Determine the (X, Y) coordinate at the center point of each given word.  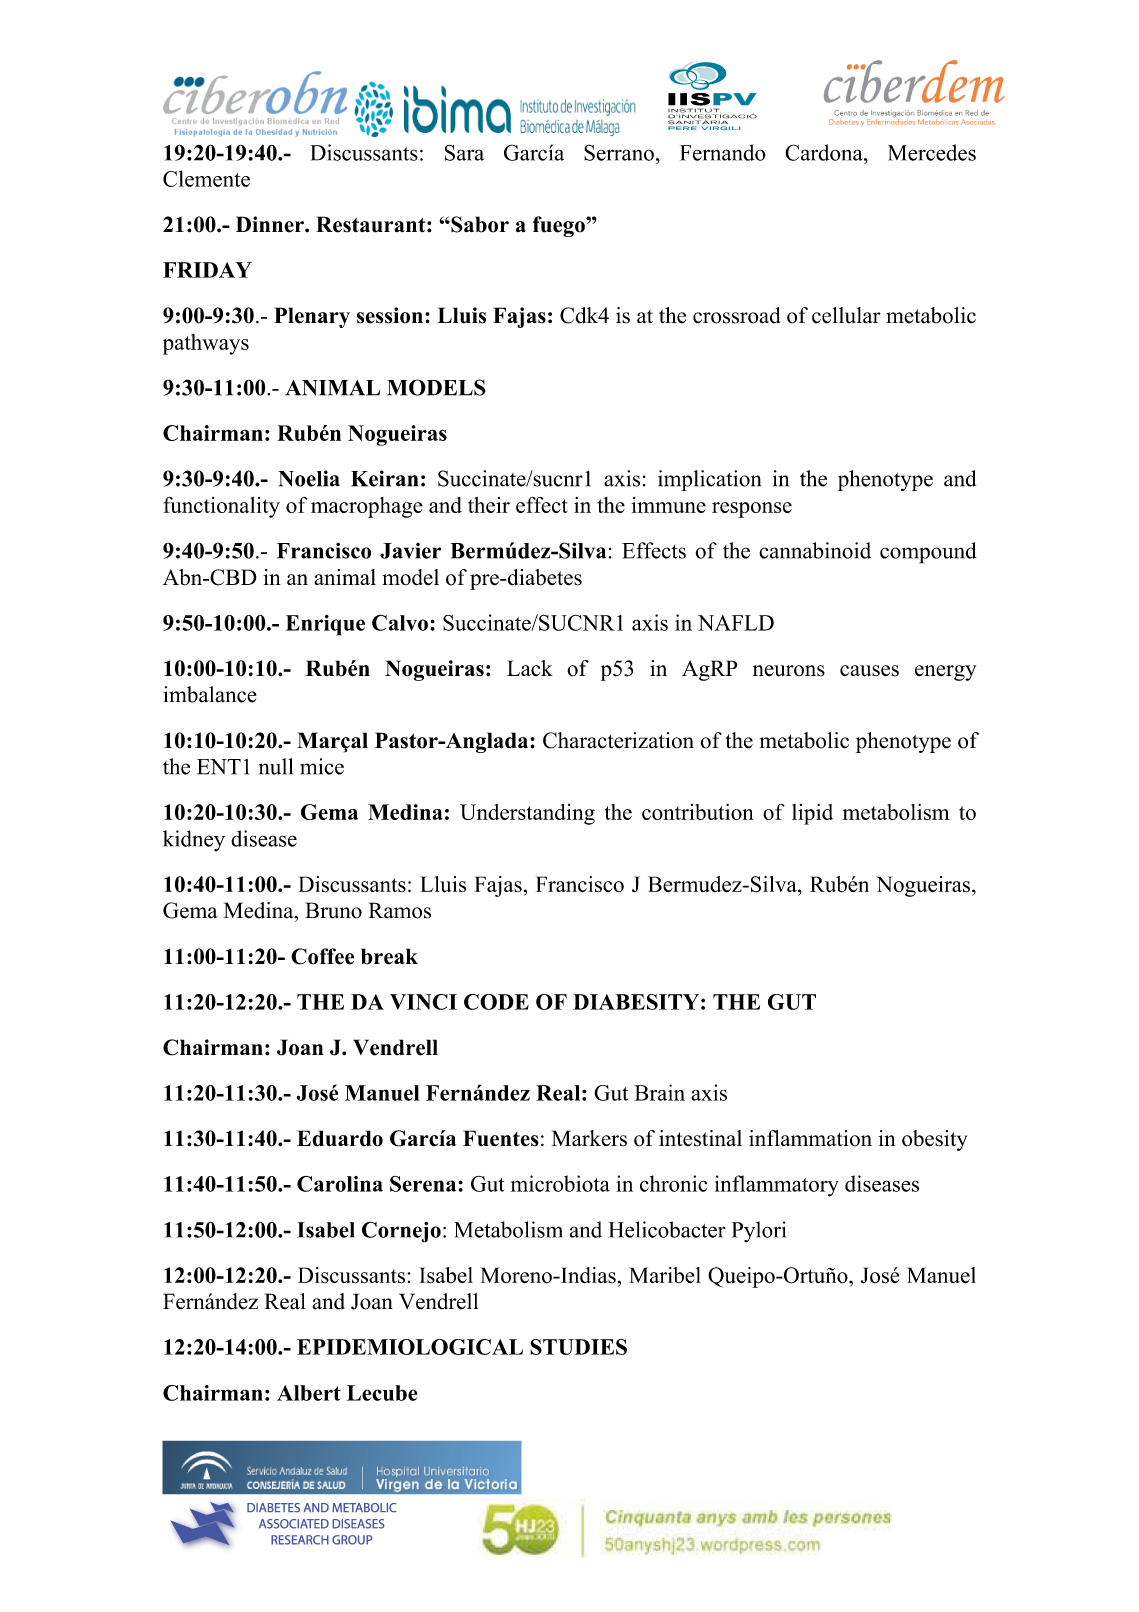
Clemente (206, 178)
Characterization (618, 740)
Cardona (825, 152)
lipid (812, 814)
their (489, 505)
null (276, 766)
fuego (560, 226)
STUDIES (578, 1347)
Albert (309, 1393)
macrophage (366, 507)
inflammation (810, 1138)
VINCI (423, 1002)
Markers (589, 1138)
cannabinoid (815, 550)
